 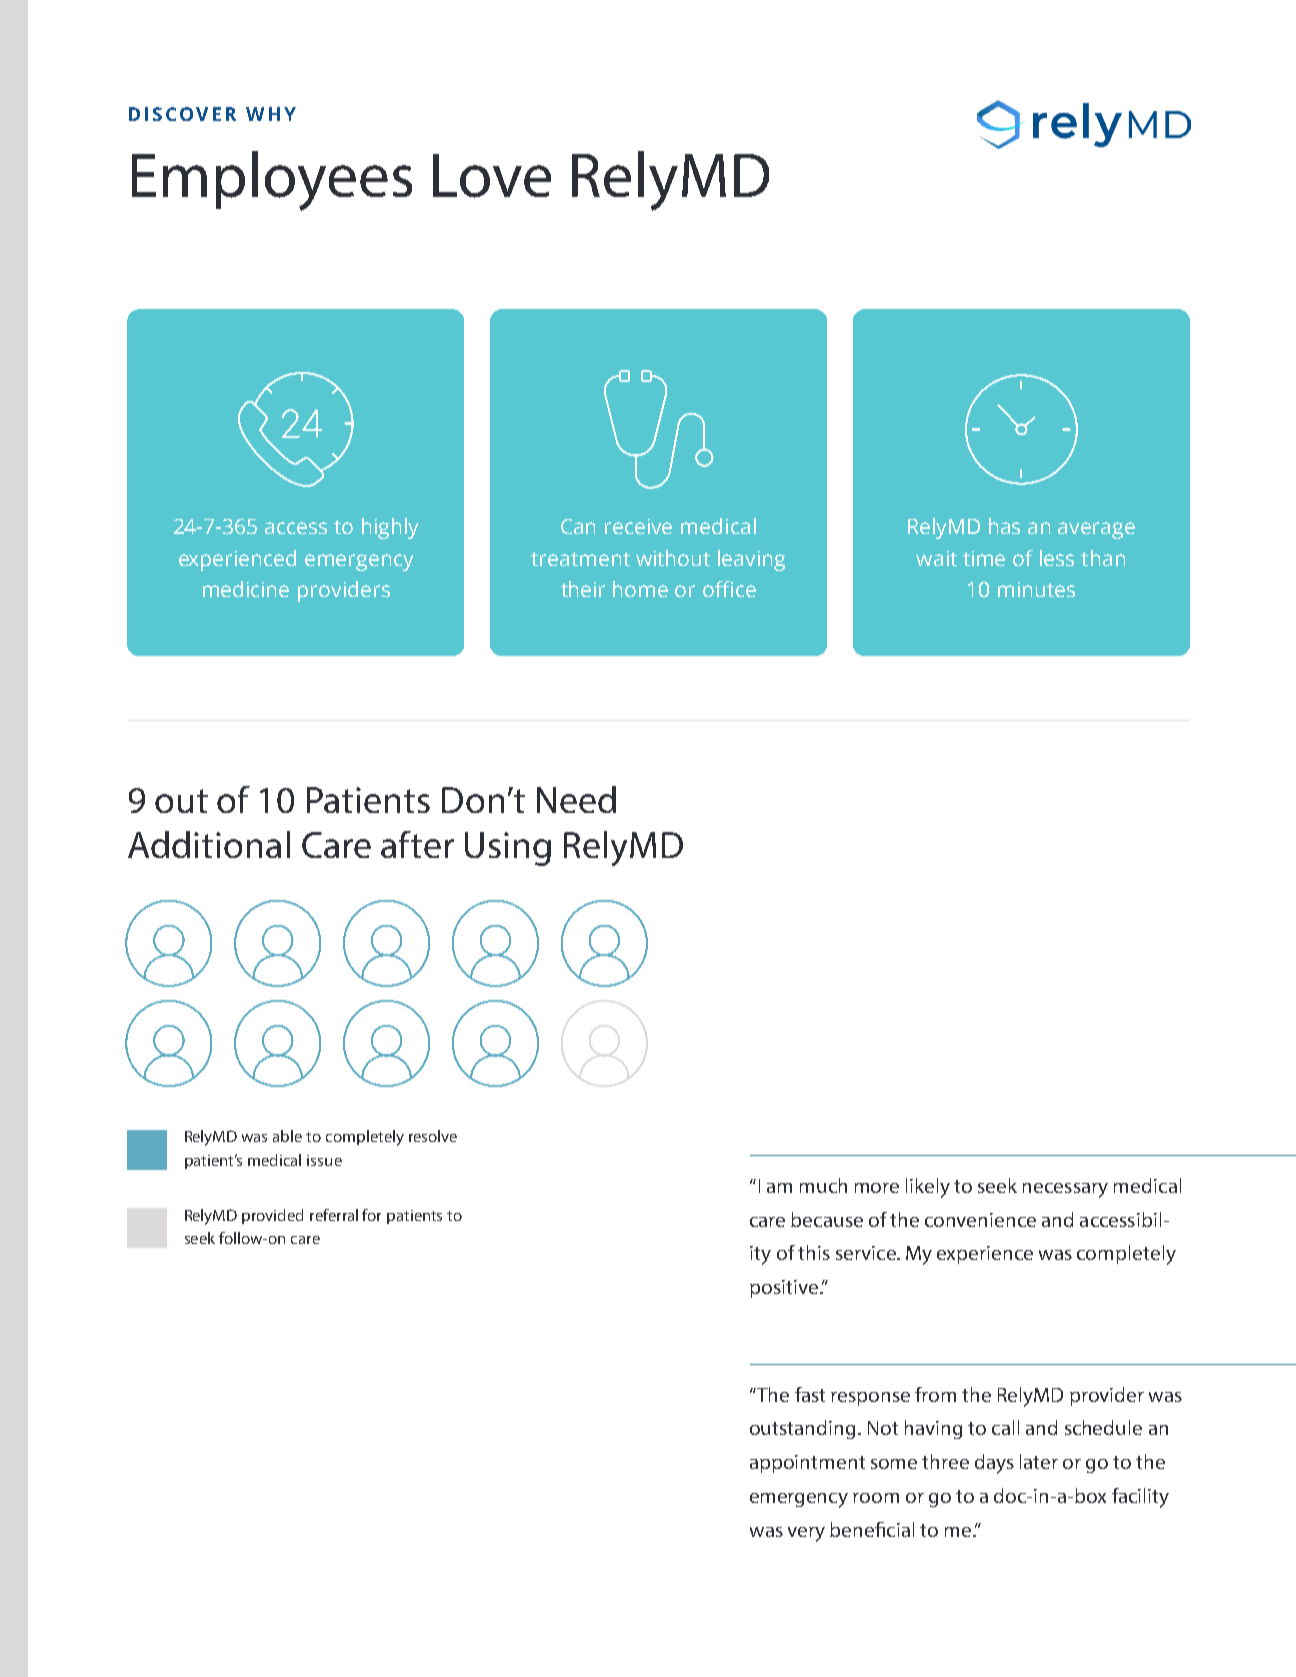 What do you see at coordinates (287, 1136) in the screenshot?
I see `able` at bounding box center [287, 1136].
